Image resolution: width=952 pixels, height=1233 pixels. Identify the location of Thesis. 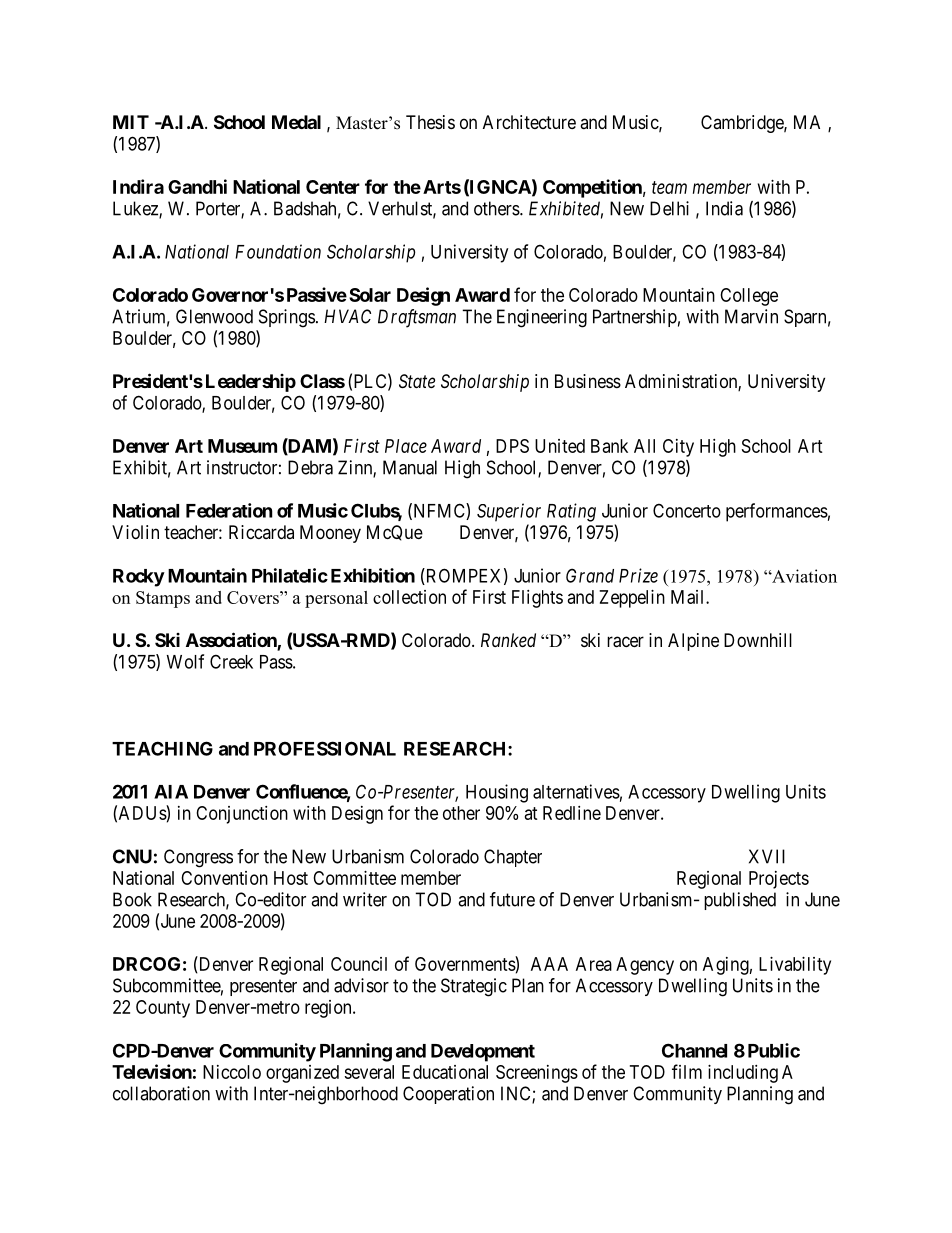
(430, 122).
